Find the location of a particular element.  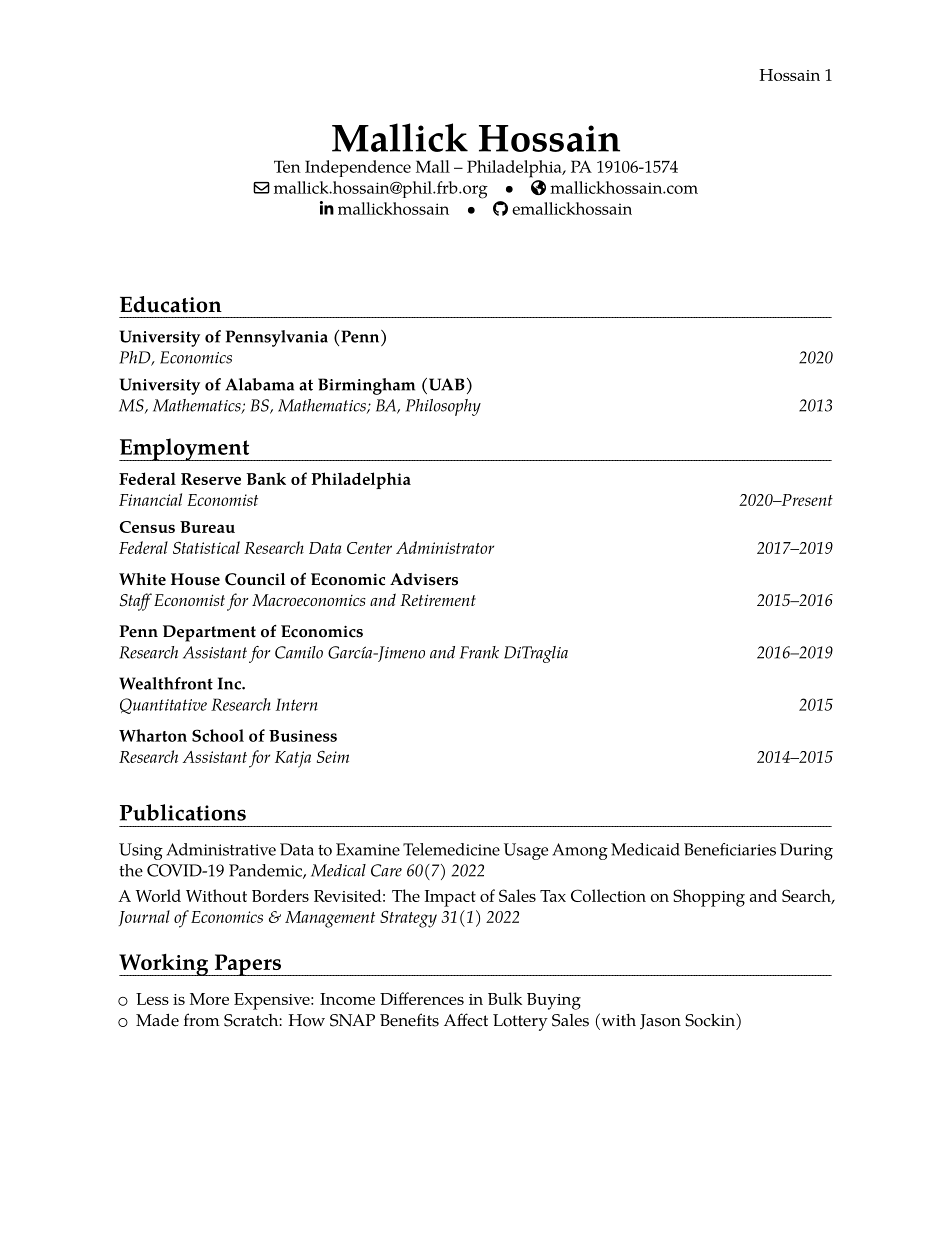

UAB is located at coordinates (445, 384).
